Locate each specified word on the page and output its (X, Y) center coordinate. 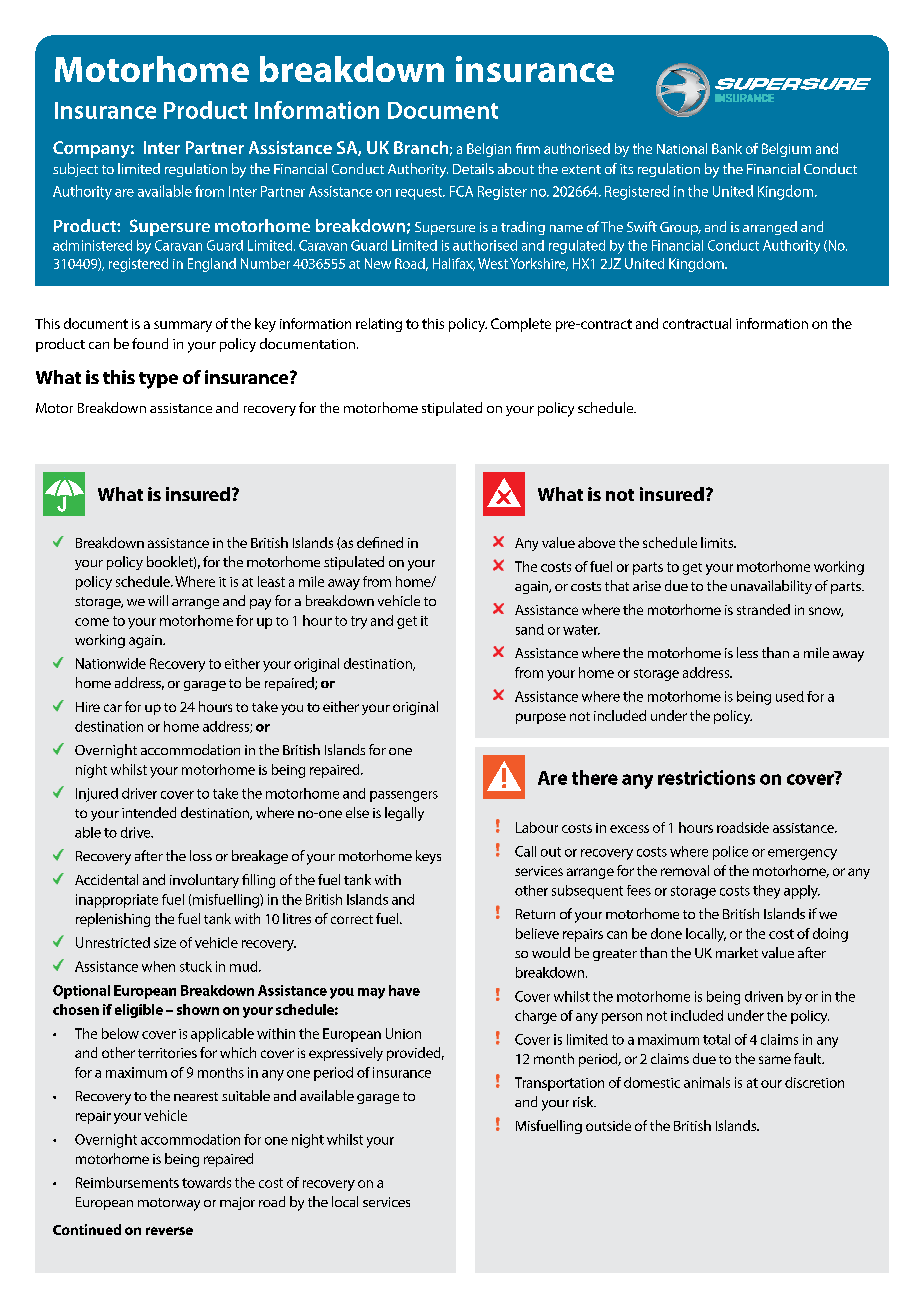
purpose (541, 718)
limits (718, 542)
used (790, 696)
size (165, 943)
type (158, 380)
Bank (727, 148)
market (737, 952)
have (404, 990)
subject (75, 170)
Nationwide (111, 663)
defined (380, 542)
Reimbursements (127, 1182)
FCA (461, 191)
